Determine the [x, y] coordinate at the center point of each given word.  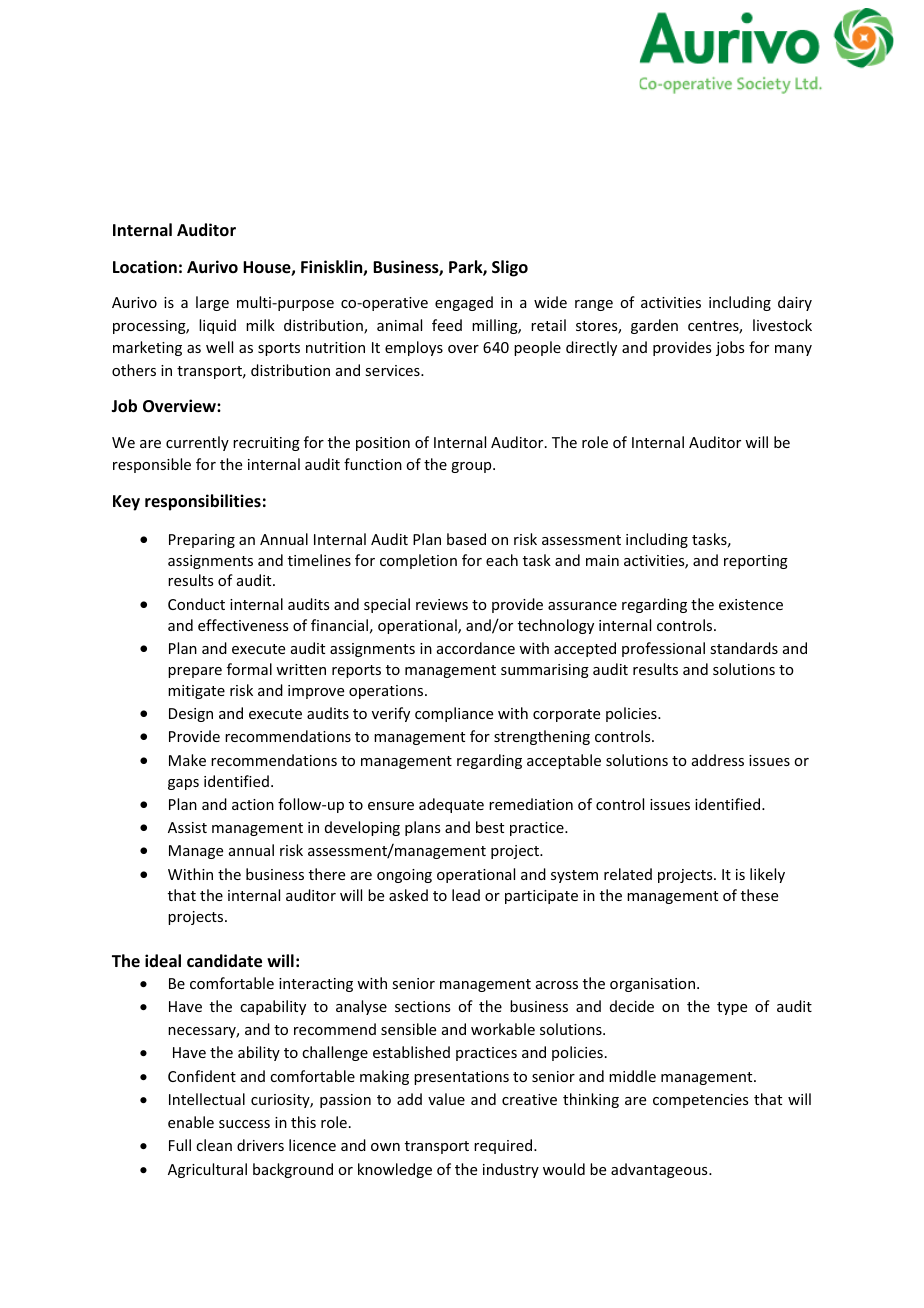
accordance [476, 648]
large [212, 303]
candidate [224, 961]
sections [422, 1006]
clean [214, 1145]
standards [744, 648]
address [718, 760]
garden [654, 326]
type [732, 1008]
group [472, 467]
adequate [451, 805]
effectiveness [243, 625]
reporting [756, 562]
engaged [464, 303]
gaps [183, 784]
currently [197, 443]
